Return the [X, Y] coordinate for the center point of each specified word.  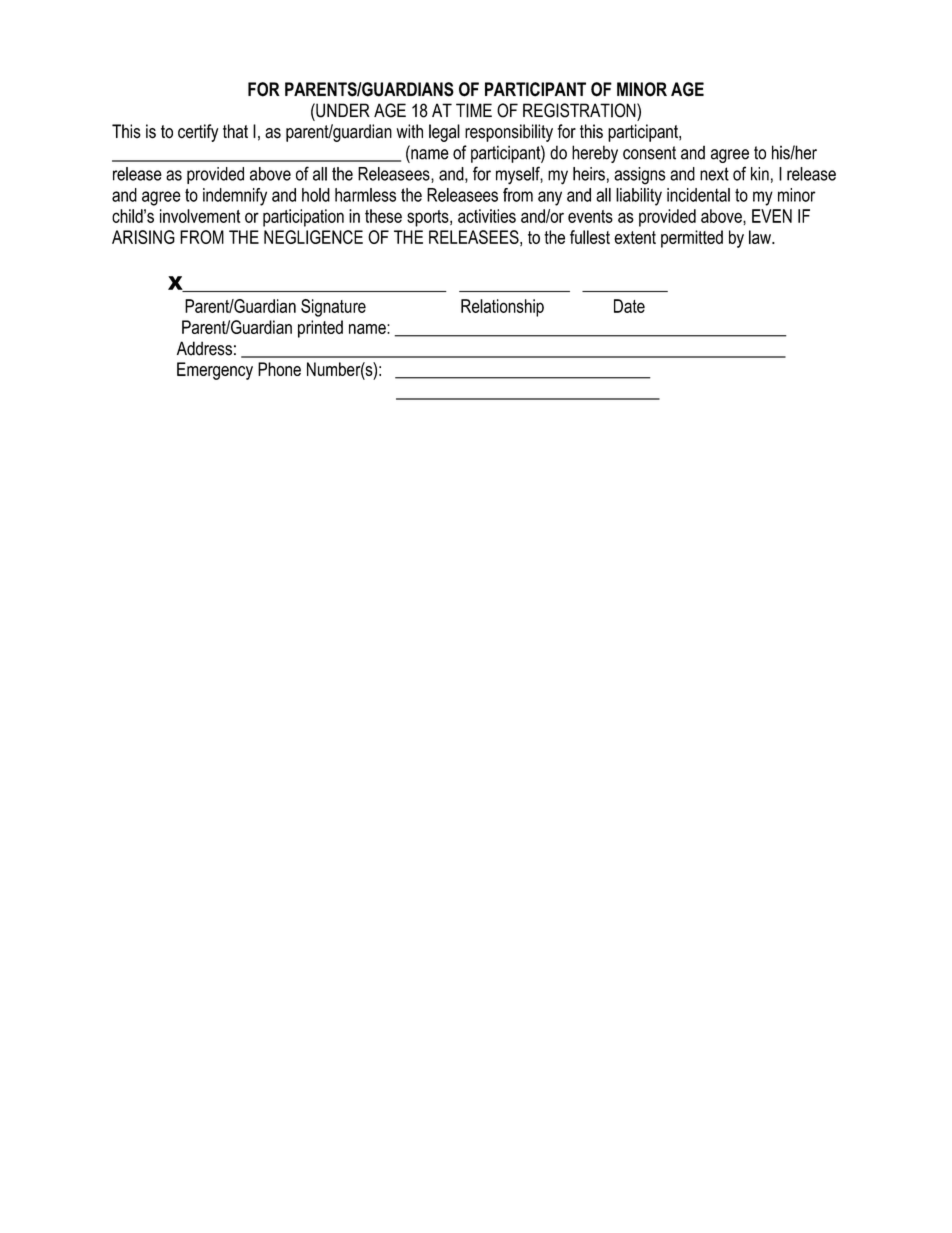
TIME [474, 110]
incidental [698, 195]
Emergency [215, 371]
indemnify [235, 197]
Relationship [502, 308]
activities [487, 216]
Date [629, 306]
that [235, 131]
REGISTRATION [580, 110]
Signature [333, 308]
